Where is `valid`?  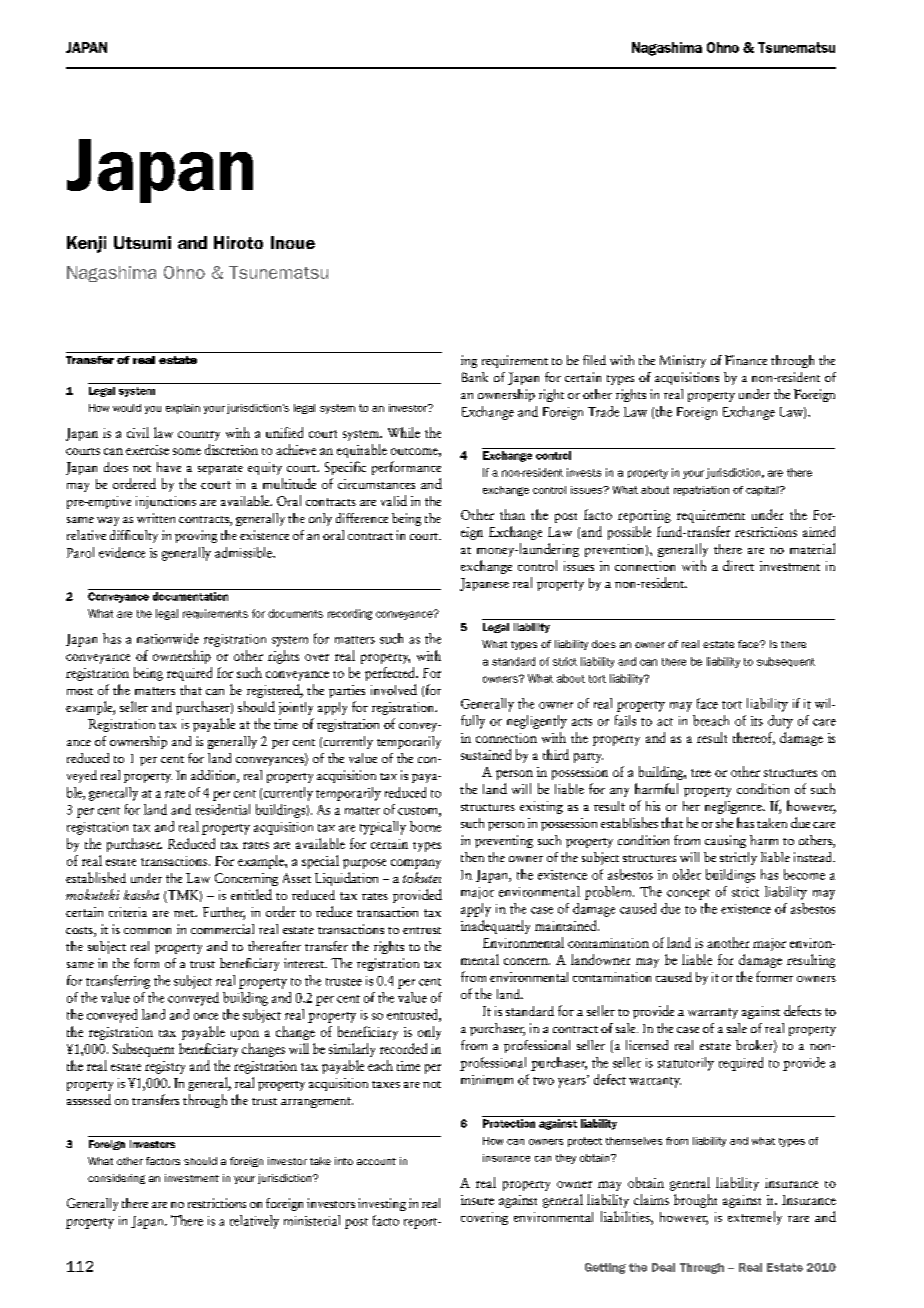
valid is located at coordinates (394, 500).
